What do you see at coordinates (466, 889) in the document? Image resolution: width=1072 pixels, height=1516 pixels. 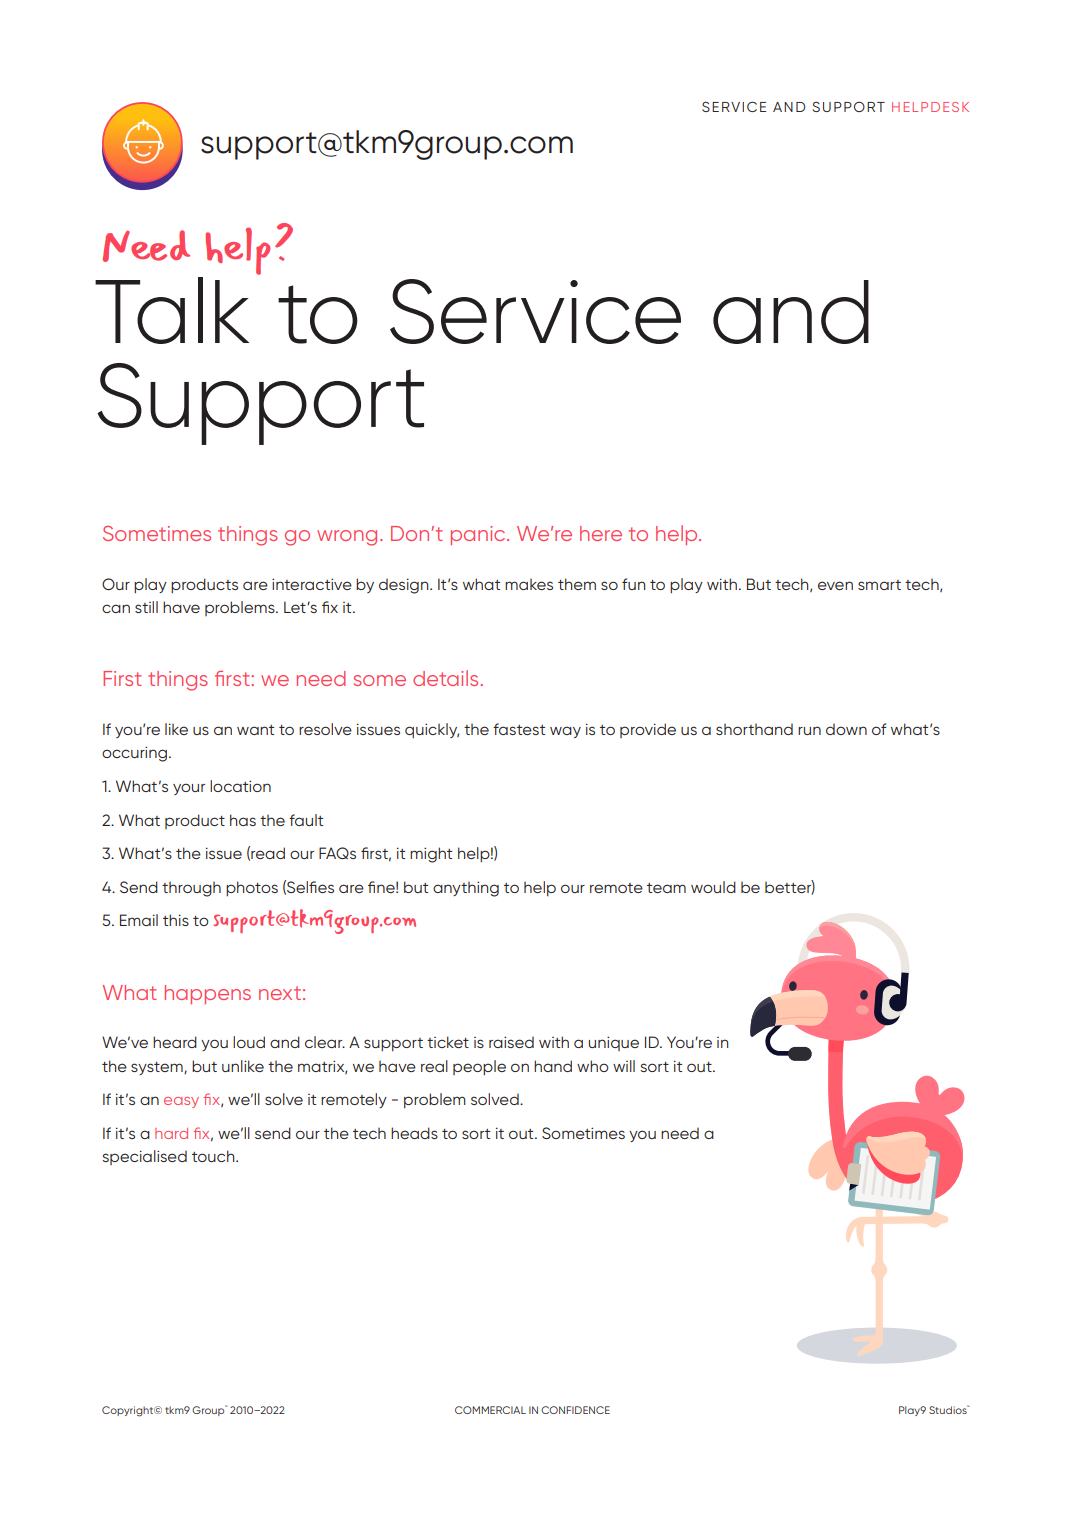 I see `anything` at bounding box center [466, 889].
